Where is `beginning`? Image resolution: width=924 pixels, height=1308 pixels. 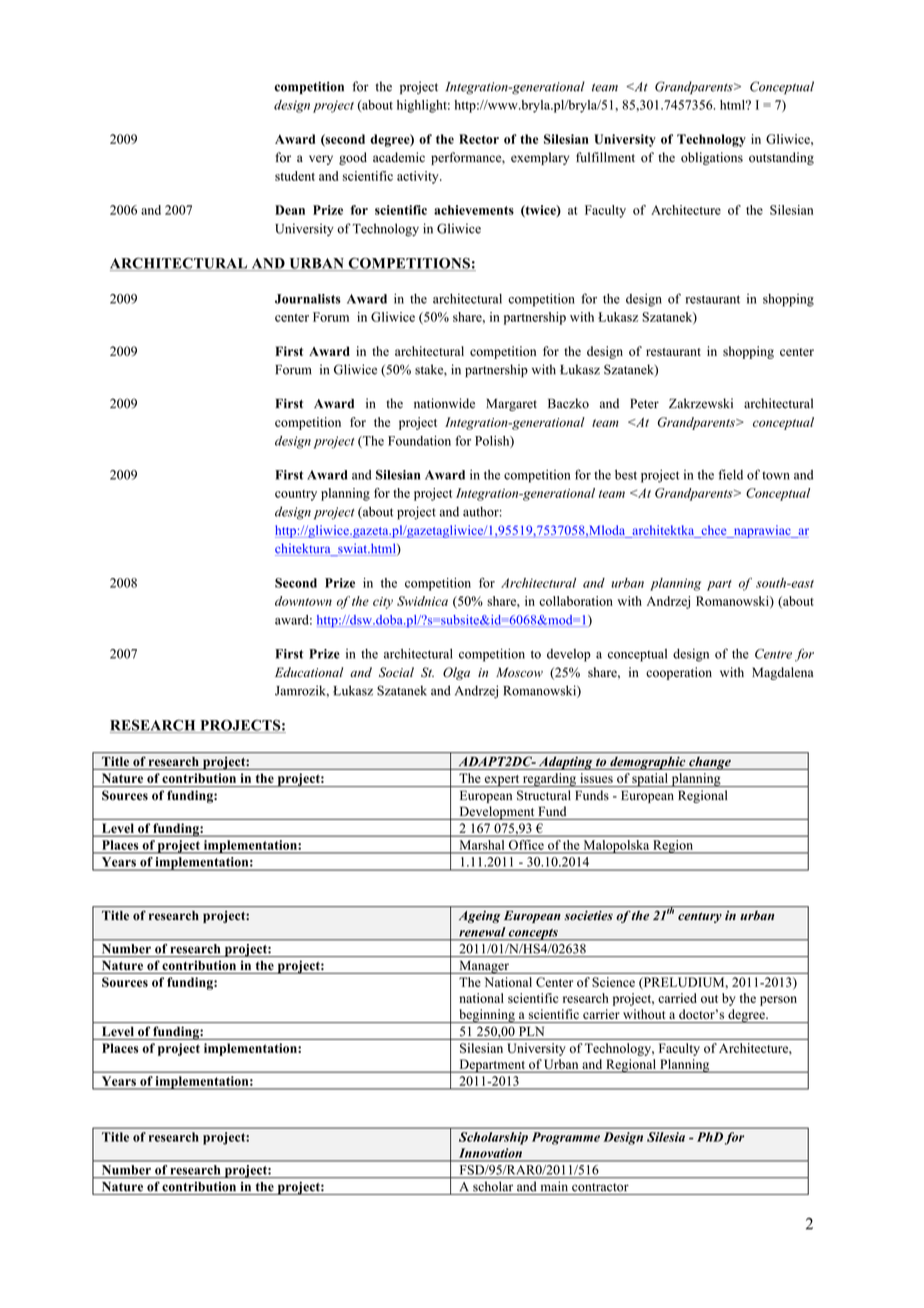 beginning is located at coordinates (487, 1016).
